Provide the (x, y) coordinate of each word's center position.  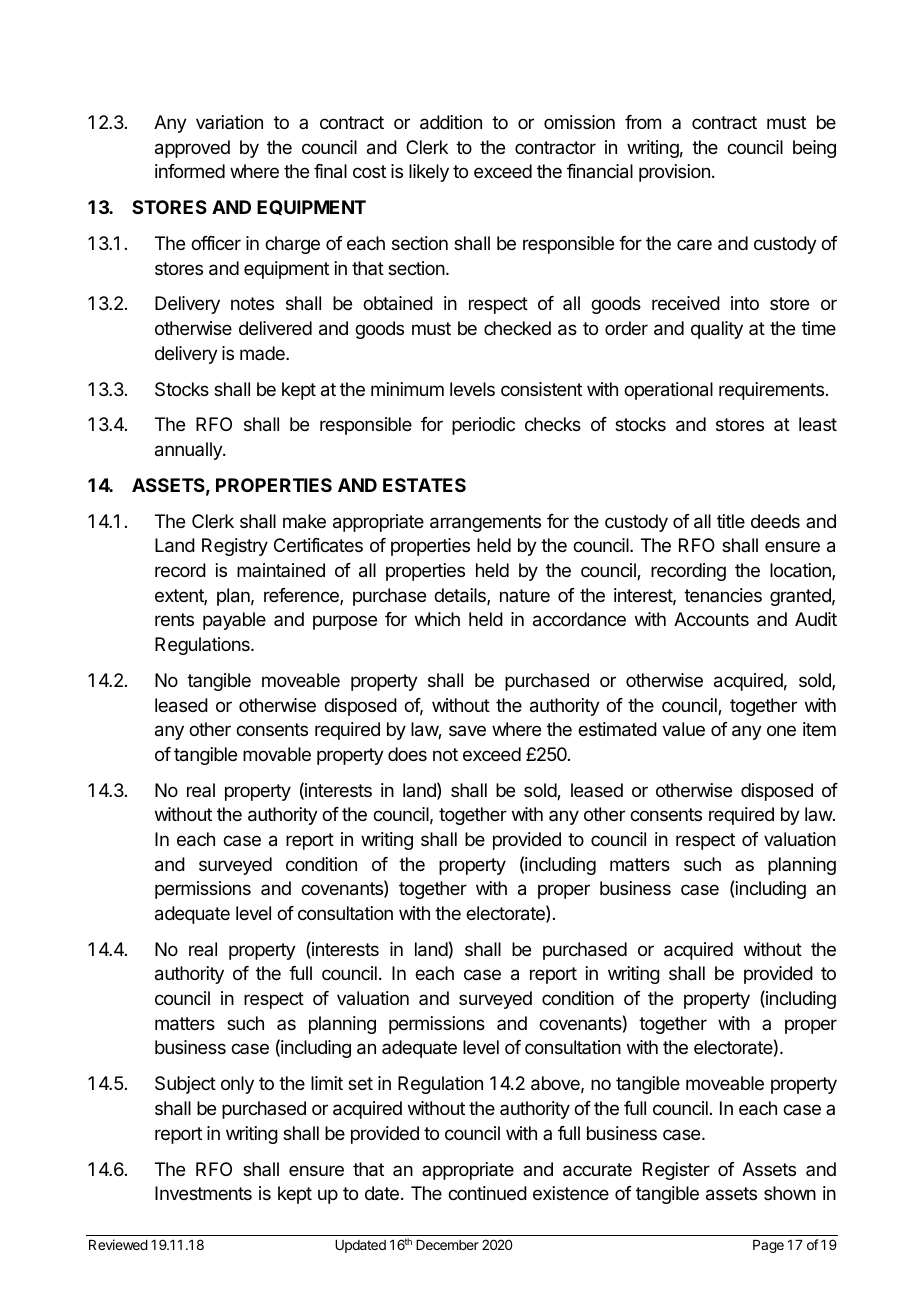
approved (192, 149)
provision (674, 173)
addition (451, 122)
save (467, 730)
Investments (203, 1193)
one (781, 730)
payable (234, 621)
